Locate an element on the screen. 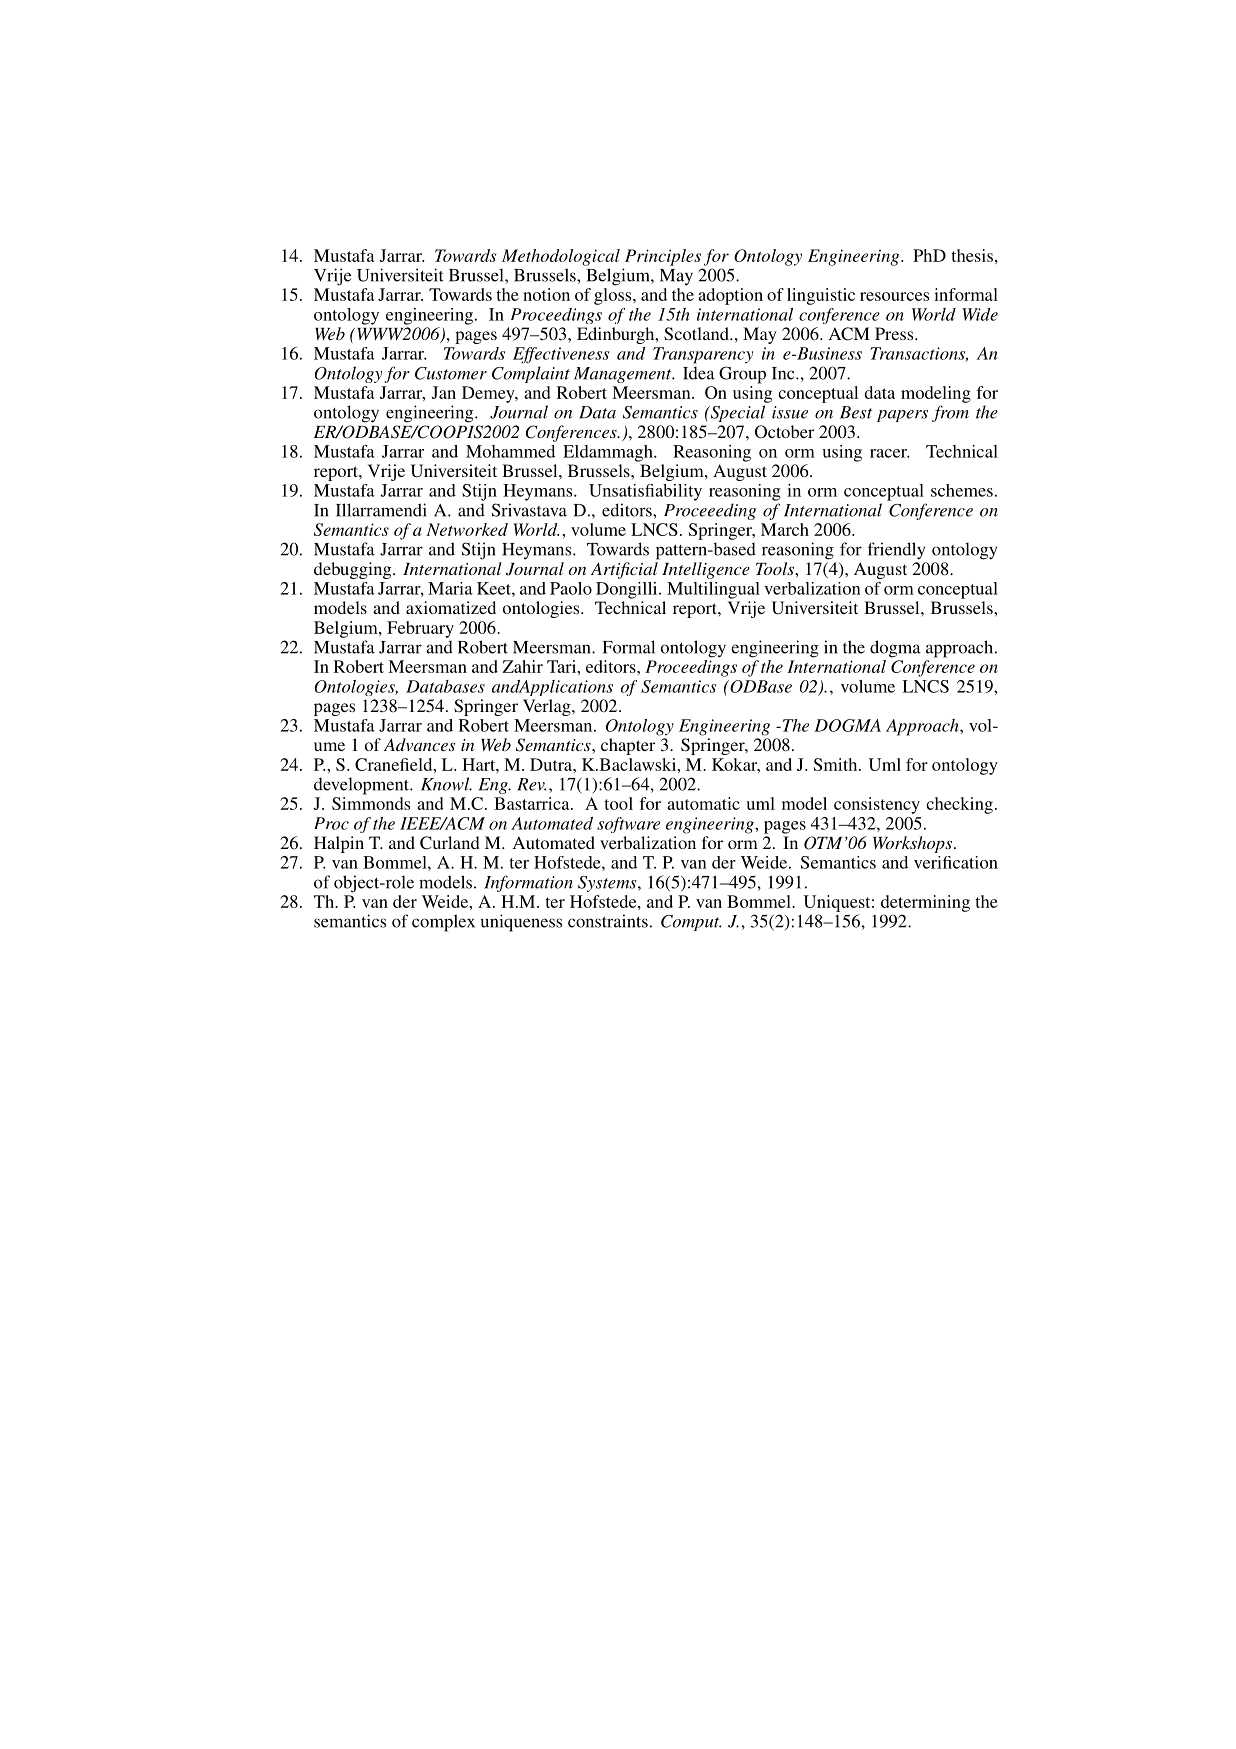  Principles is located at coordinates (663, 257).
